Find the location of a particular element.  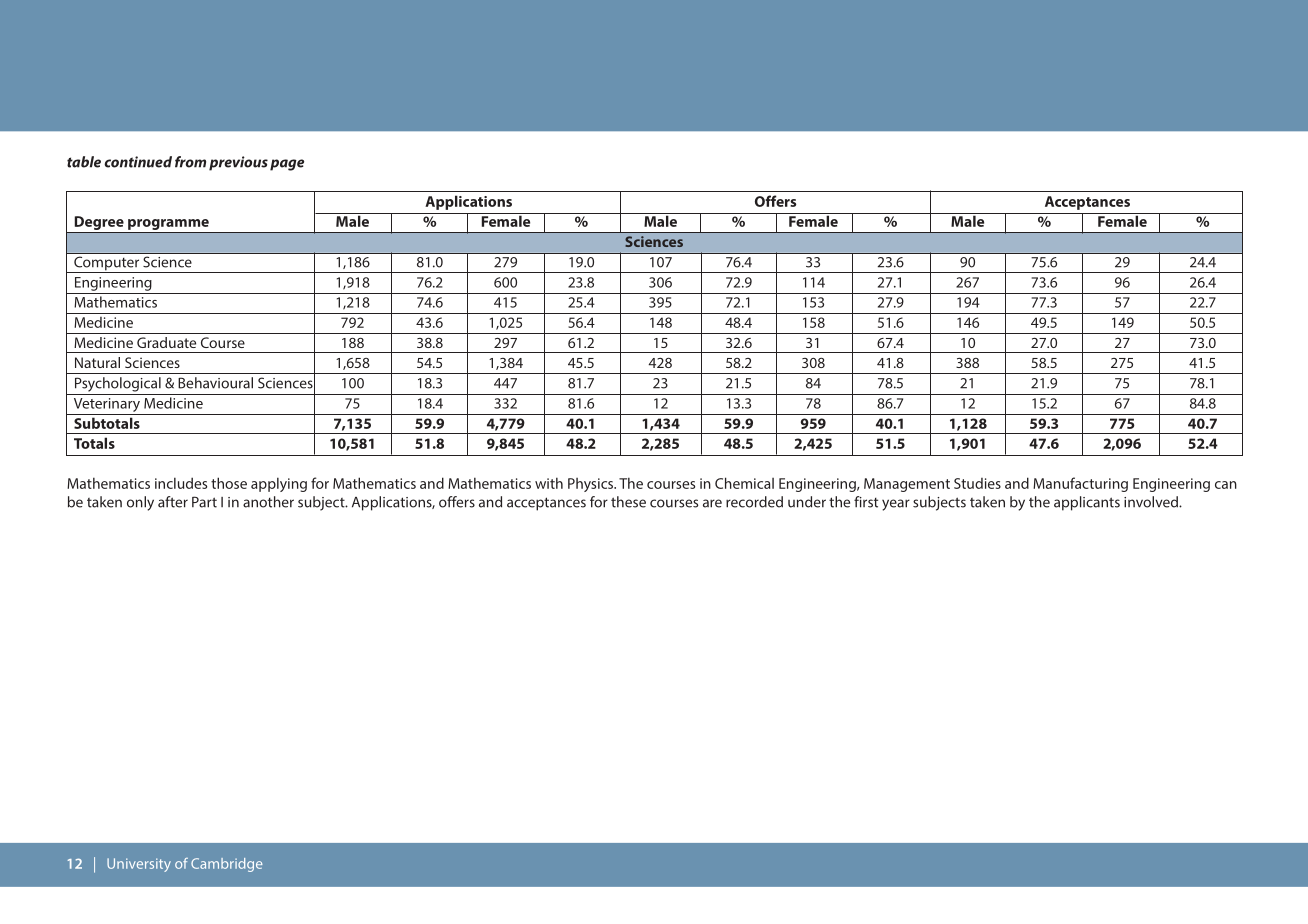

Cambridge is located at coordinates (227, 865).
